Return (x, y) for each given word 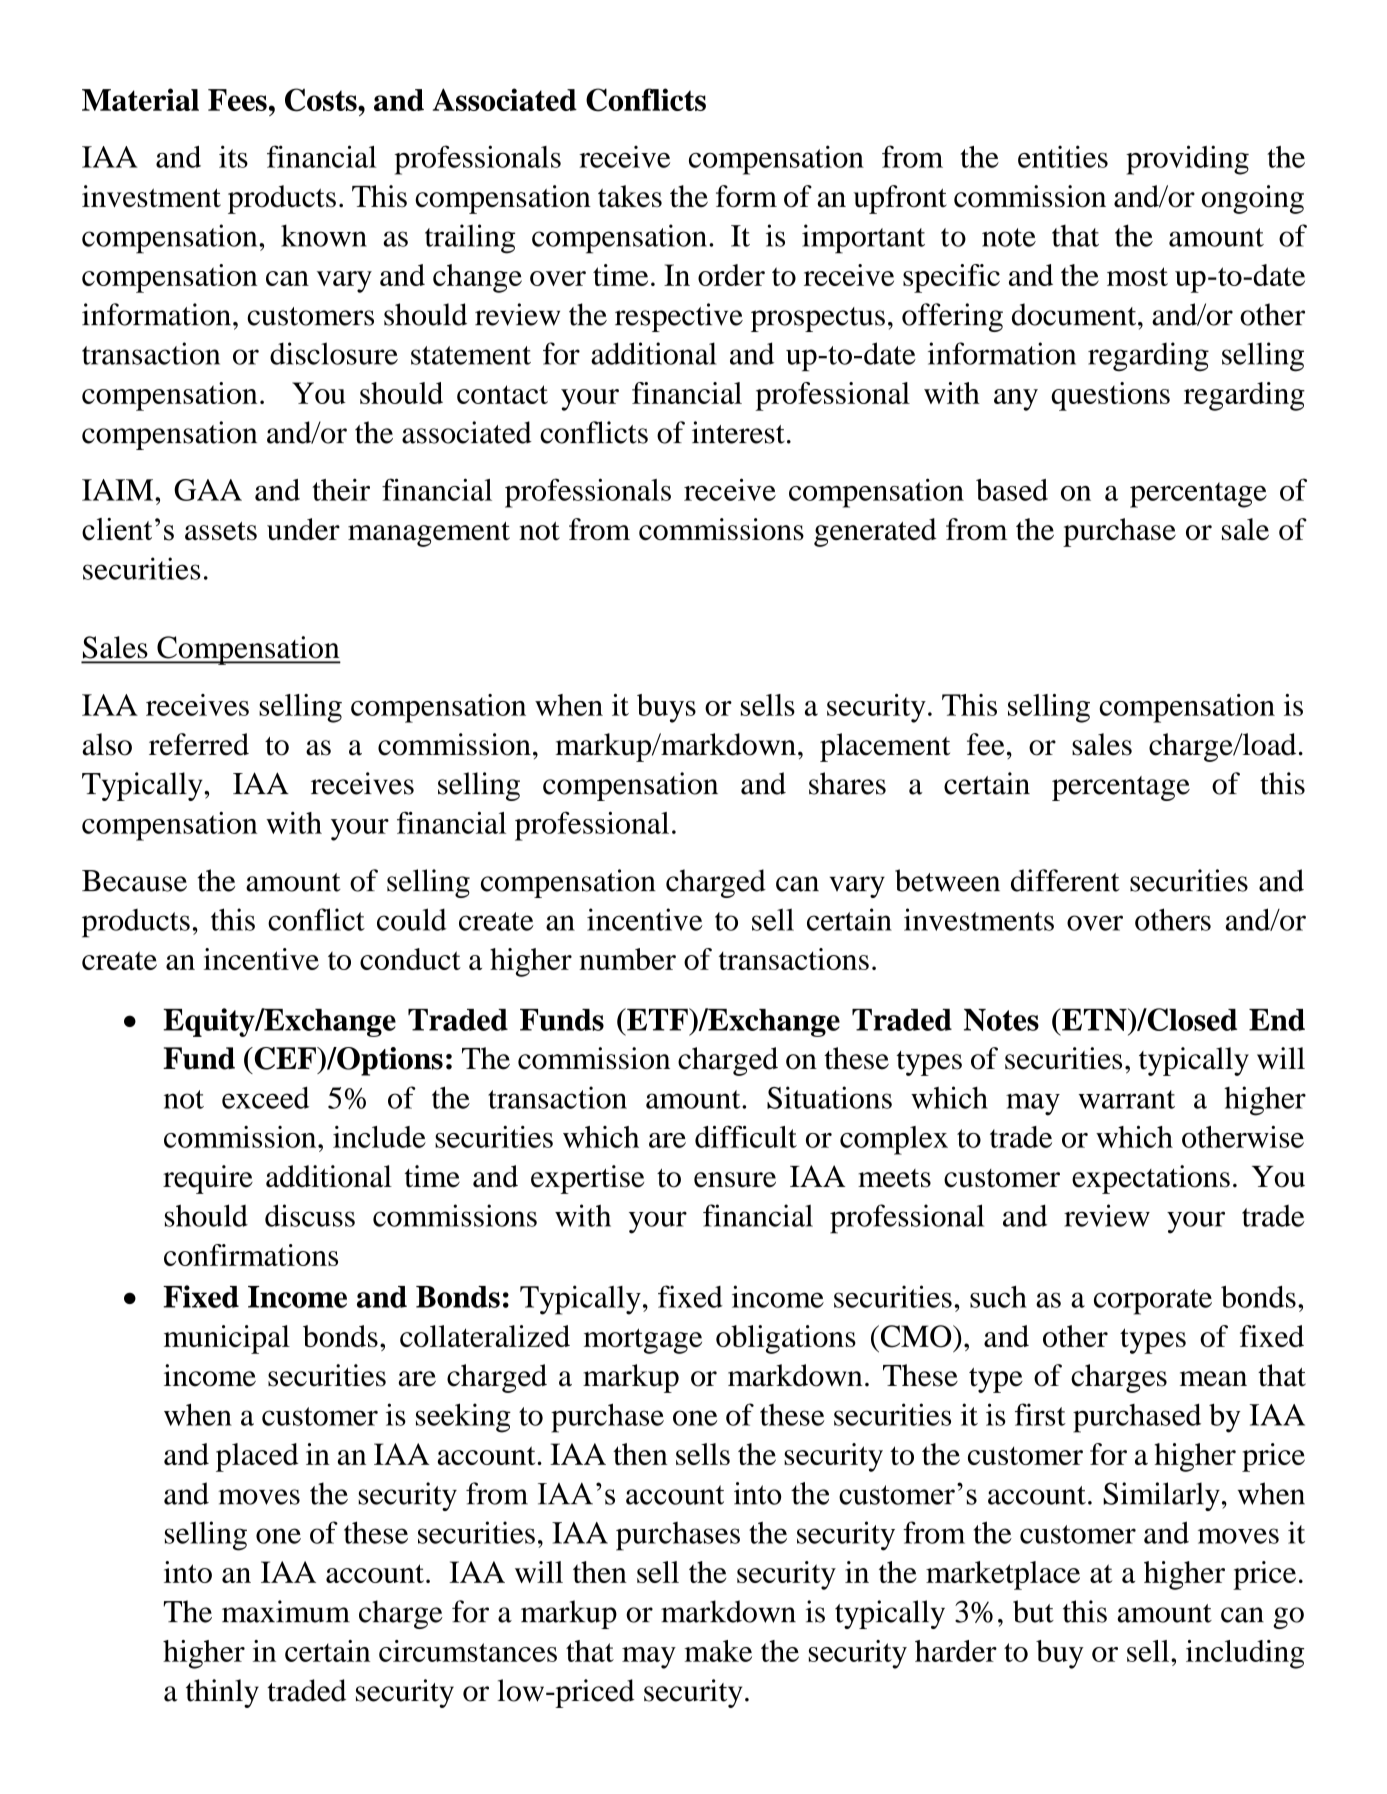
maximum (286, 1611)
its (233, 156)
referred (199, 744)
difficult (746, 1136)
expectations (1151, 1179)
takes (630, 196)
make (718, 1651)
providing (1187, 160)
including (1245, 1654)
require (208, 1179)
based (1012, 490)
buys (666, 708)
